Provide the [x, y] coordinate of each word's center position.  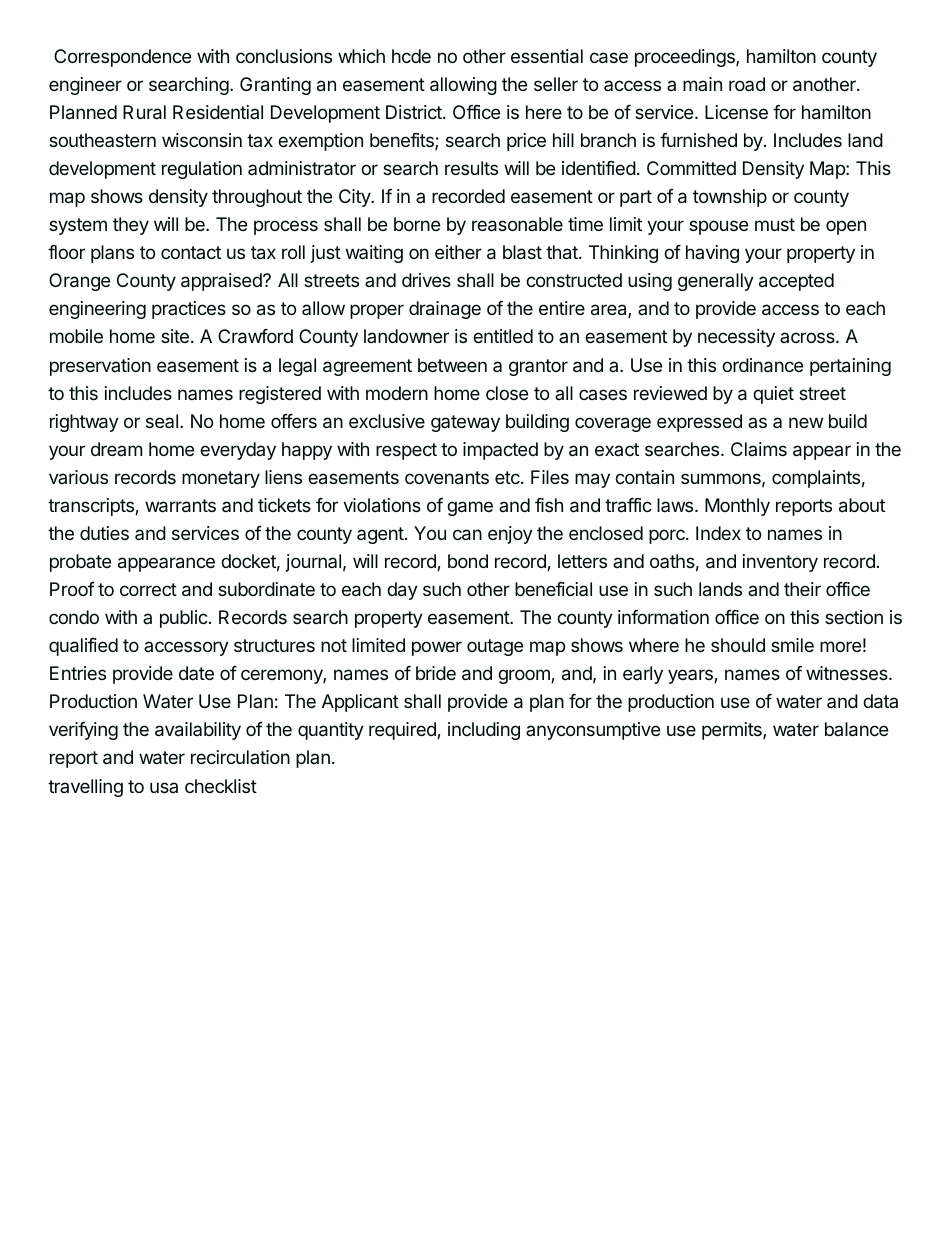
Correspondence [122, 58]
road [747, 84]
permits [733, 731]
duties [104, 533]
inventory [780, 563]
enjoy [510, 535]
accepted [796, 282]
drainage [445, 310]
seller [556, 84]
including [484, 731]
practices [189, 310]
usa [164, 787]
